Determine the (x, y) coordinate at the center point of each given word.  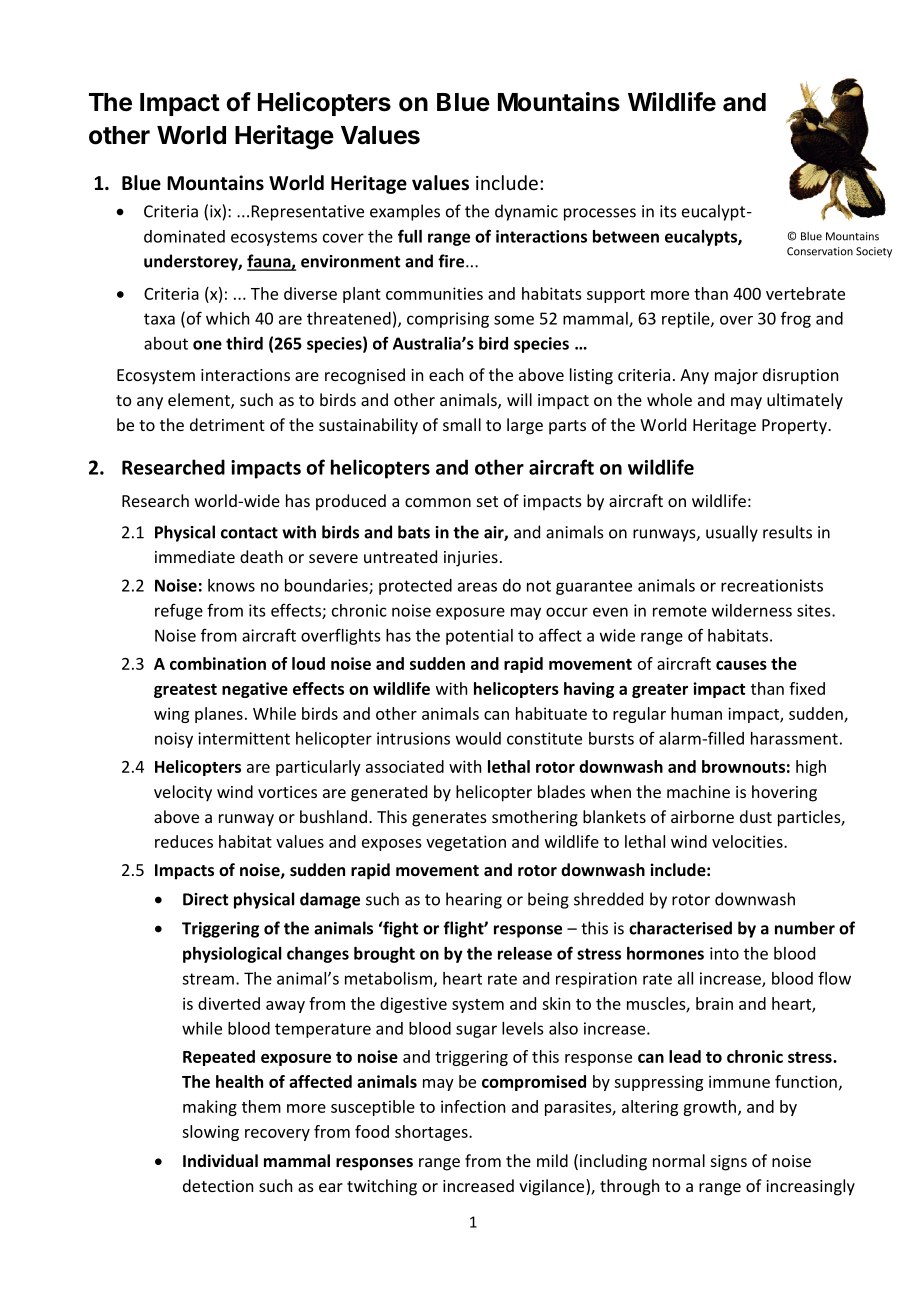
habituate (551, 713)
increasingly (810, 1187)
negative (255, 690)
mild (552, 1160)
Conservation (820, 251)
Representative (308, 213)
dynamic (526, 212)
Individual (220, 1160)
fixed (807, 688)
